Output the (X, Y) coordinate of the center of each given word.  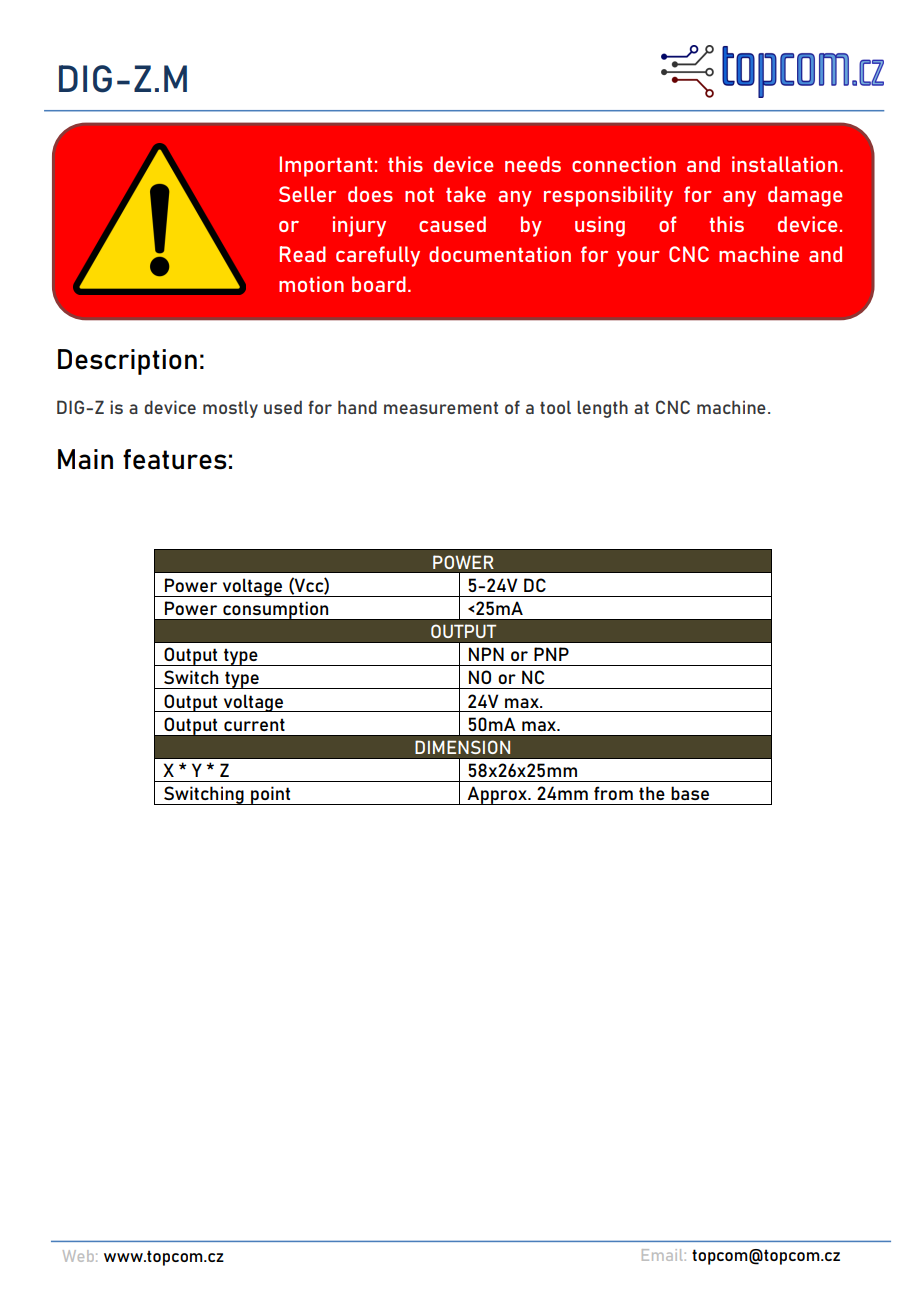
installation (784, 164)
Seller (307, 194)
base (690, 793)
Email (662, 1255)
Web (78, 1256)
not (419, 194)
